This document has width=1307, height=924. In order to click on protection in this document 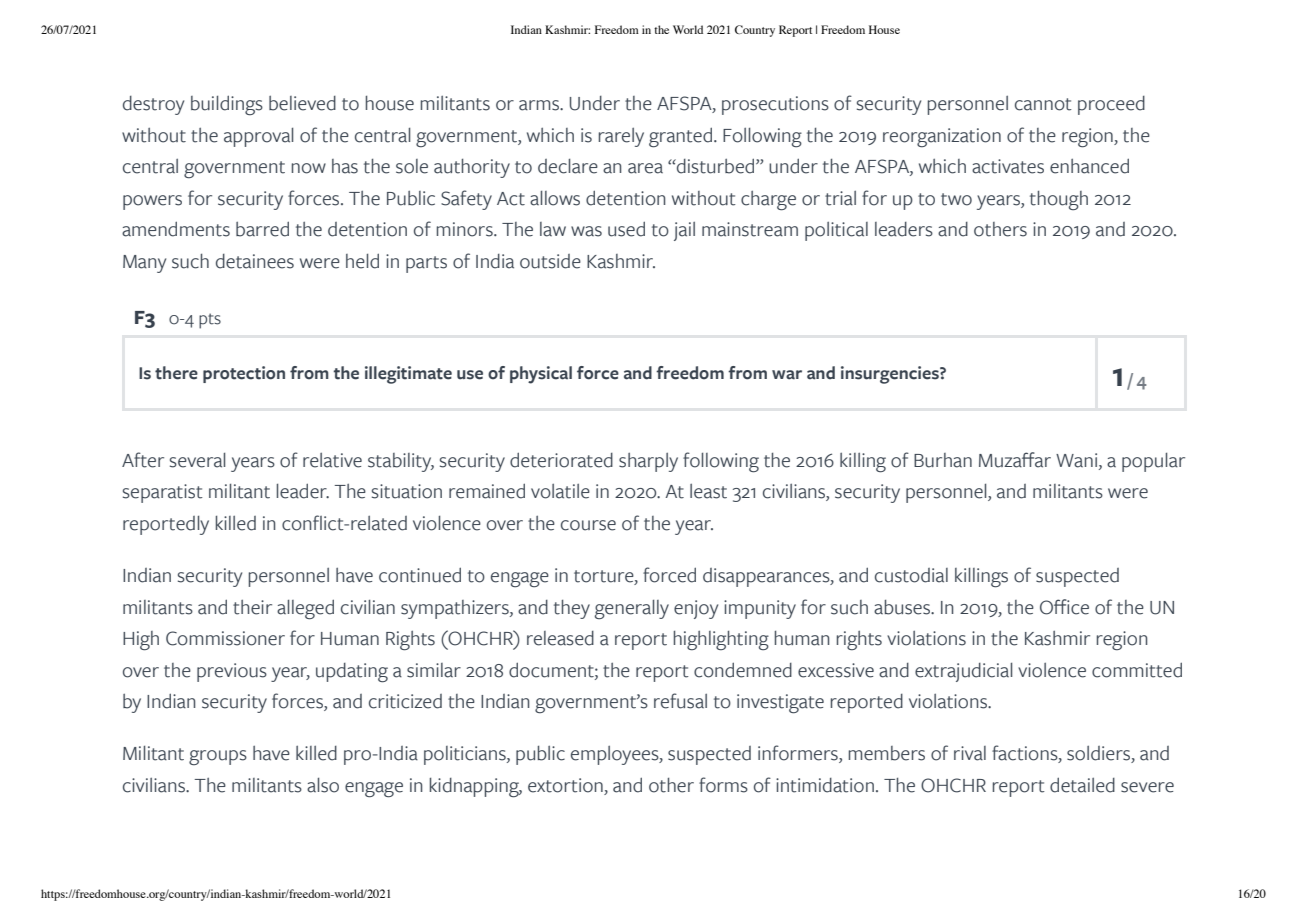, I will do `click(244, 374)`.
